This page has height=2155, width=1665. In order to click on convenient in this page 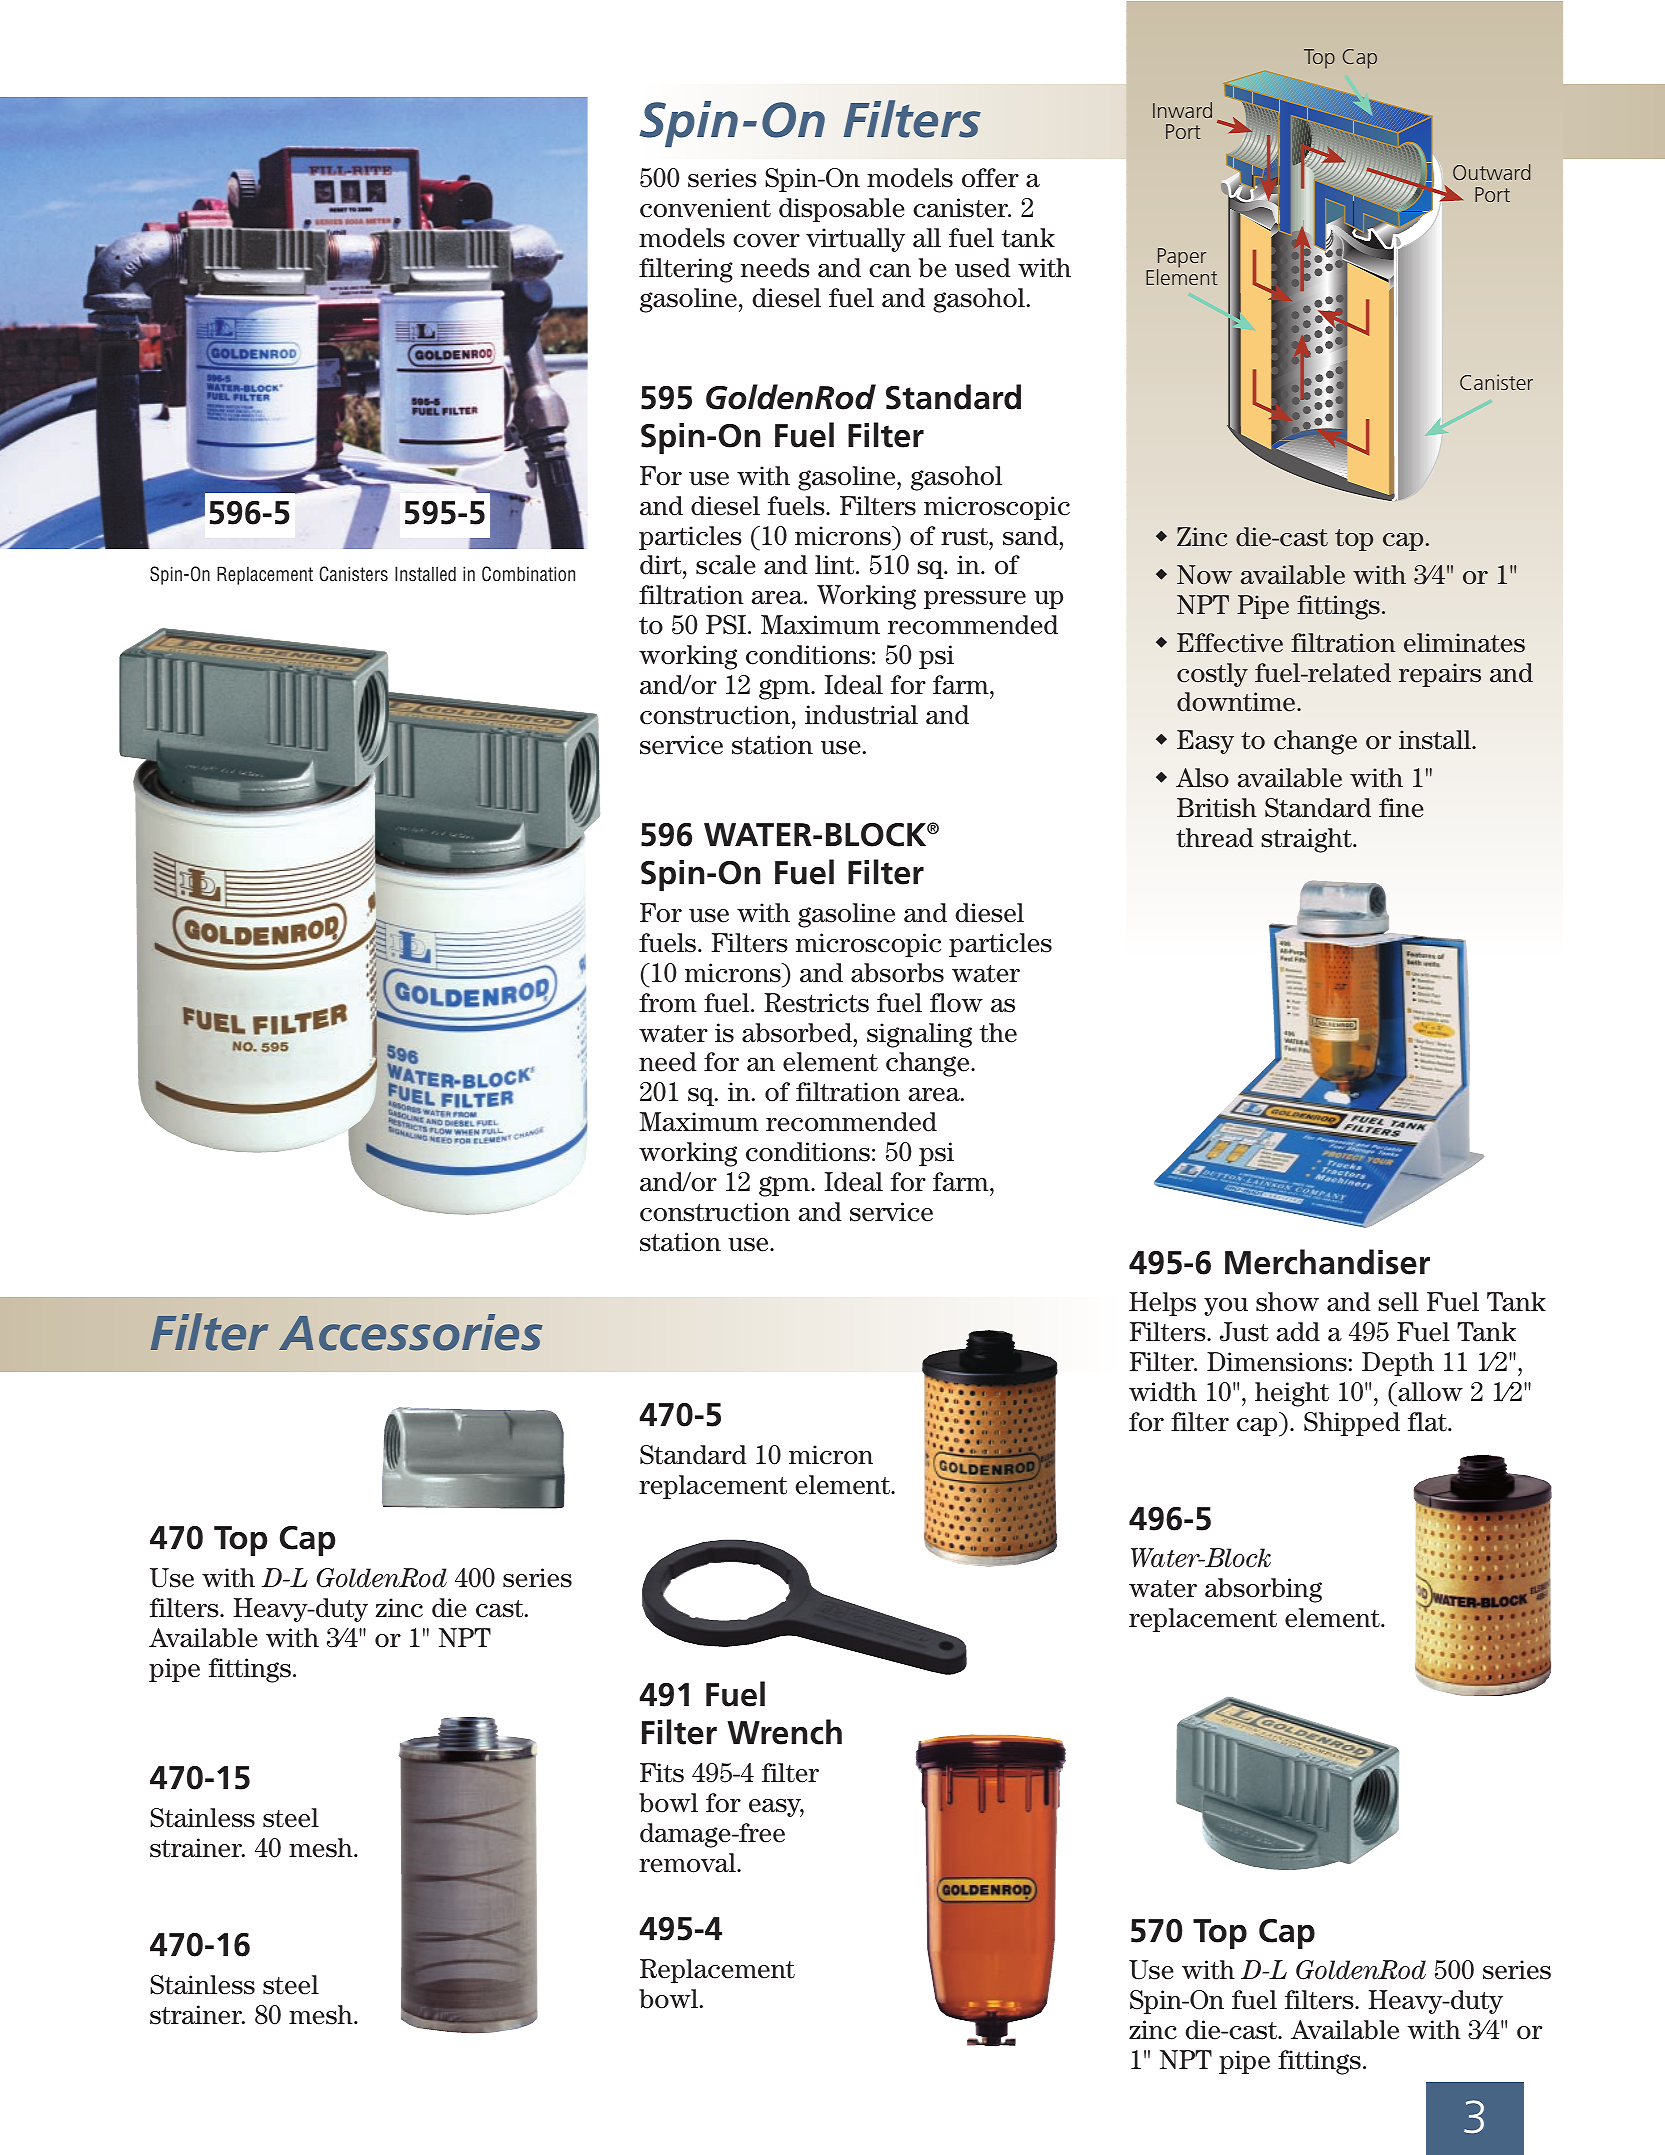, I will do `click(705, 208)`.
